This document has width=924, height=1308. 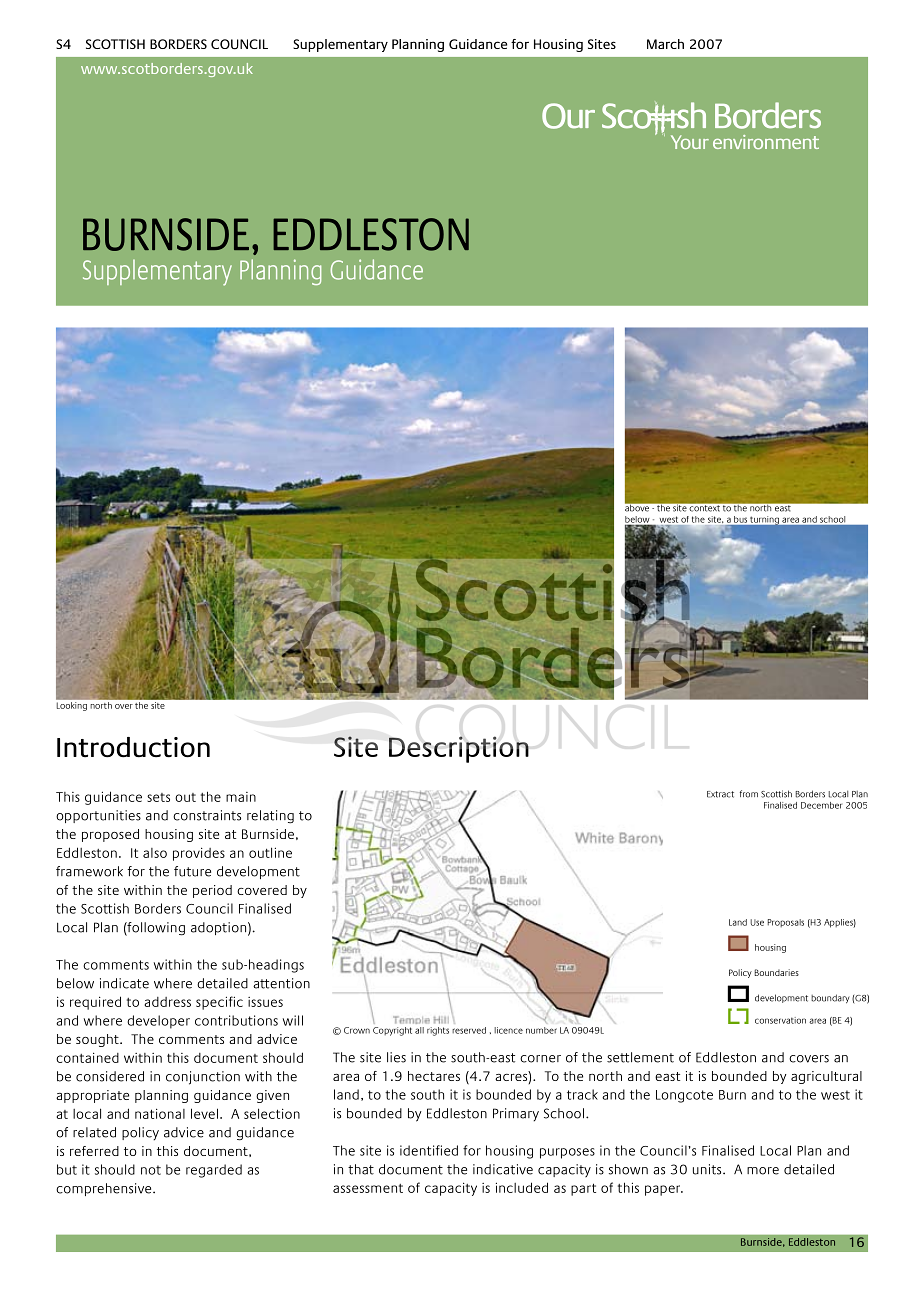 I want to click on from, so click(x=749, y=794).
